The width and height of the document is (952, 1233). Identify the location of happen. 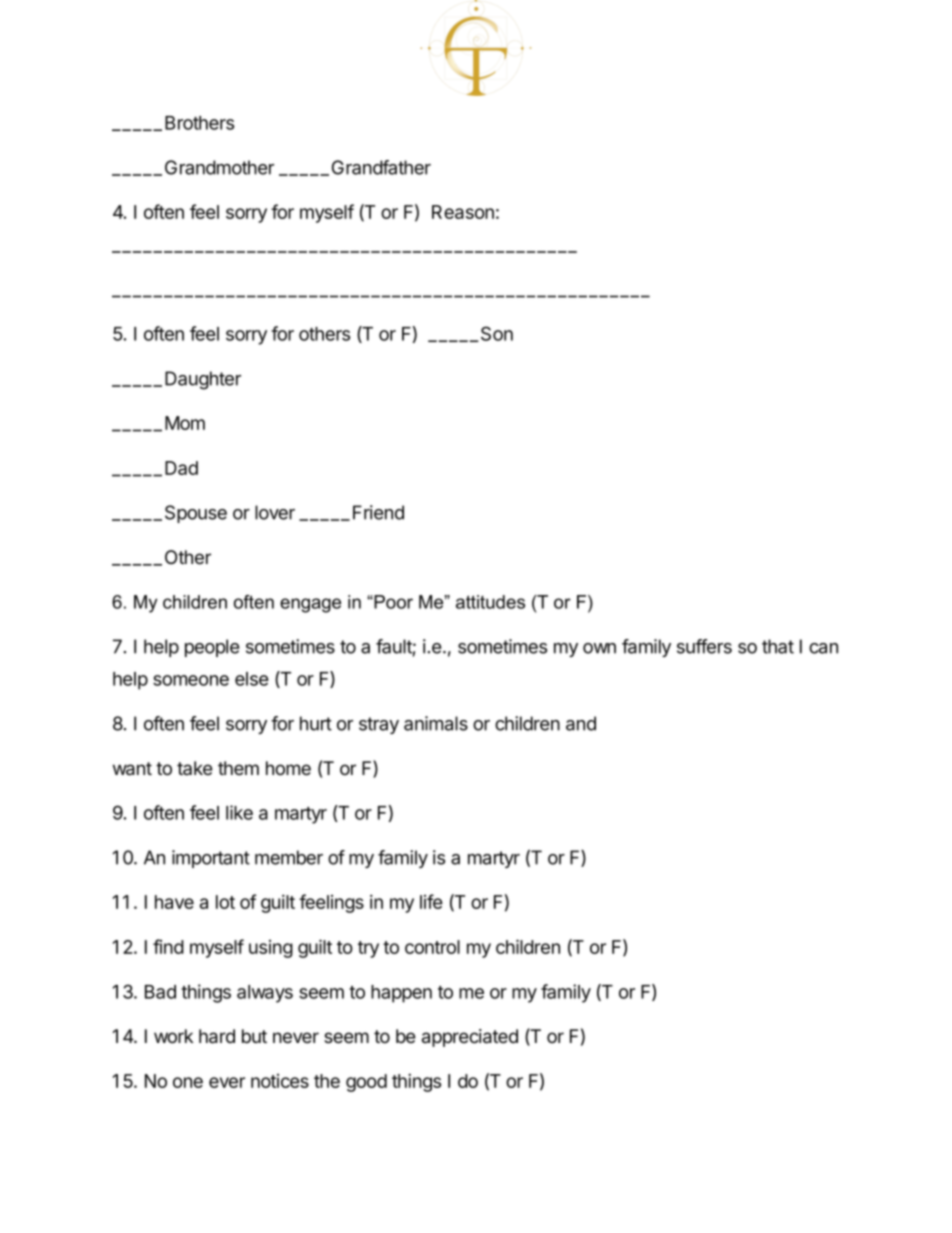
(401, 994).
